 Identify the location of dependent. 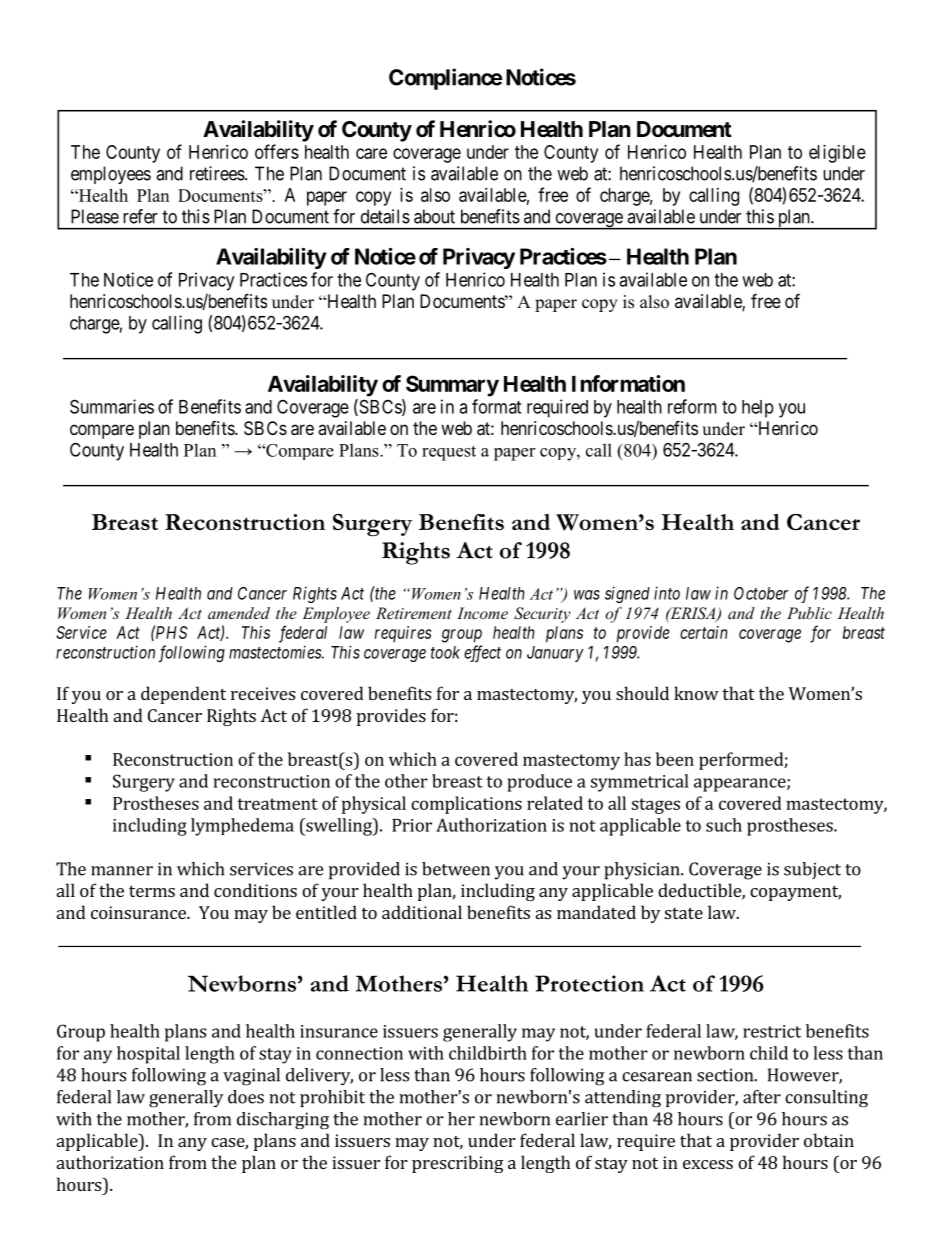
(183, 695).
